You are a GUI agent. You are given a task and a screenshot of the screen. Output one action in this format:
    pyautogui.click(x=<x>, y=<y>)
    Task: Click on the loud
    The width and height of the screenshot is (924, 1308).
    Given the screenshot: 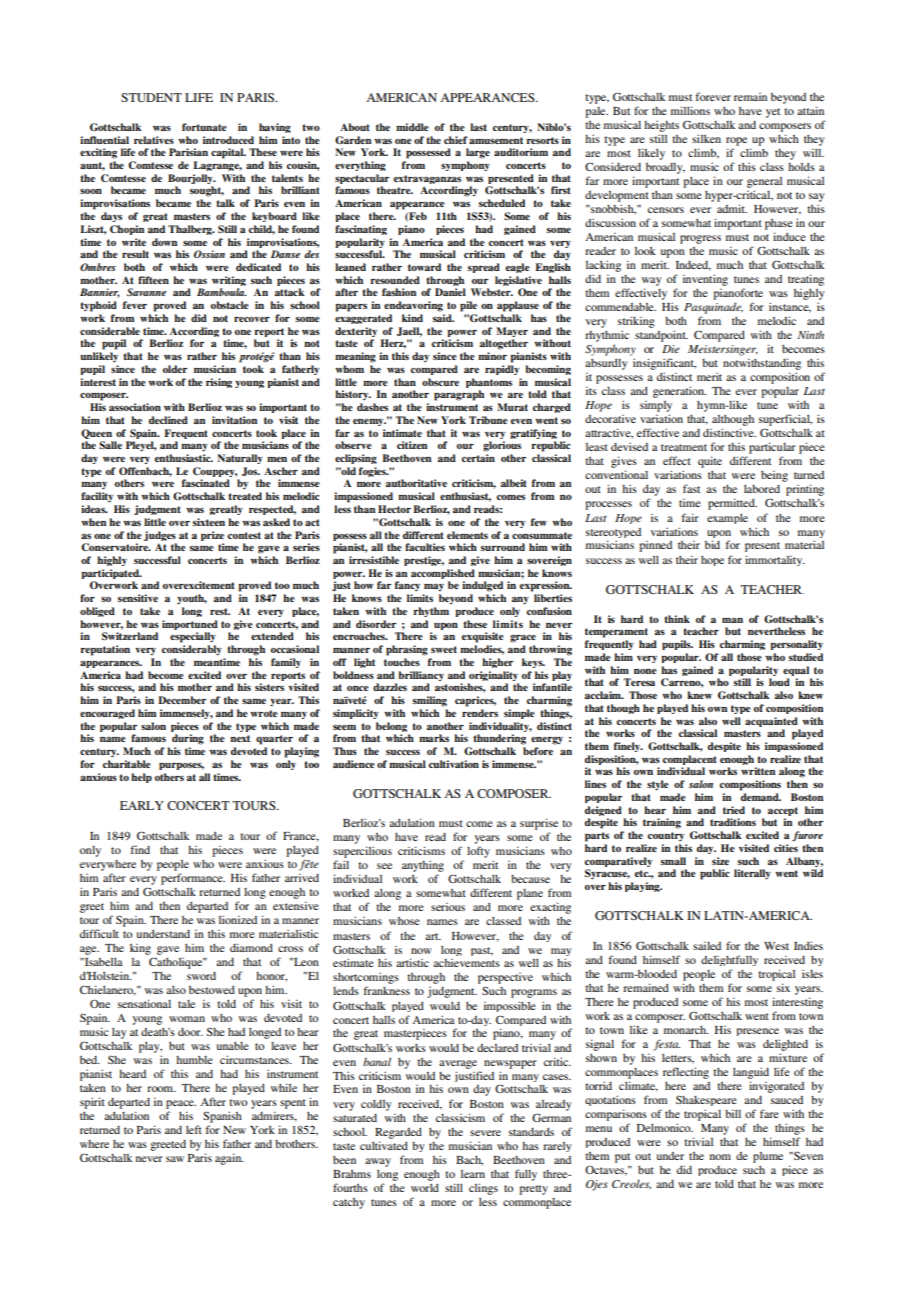 What is the action you would take?
    pyautogui.click(x=779, y=682)
